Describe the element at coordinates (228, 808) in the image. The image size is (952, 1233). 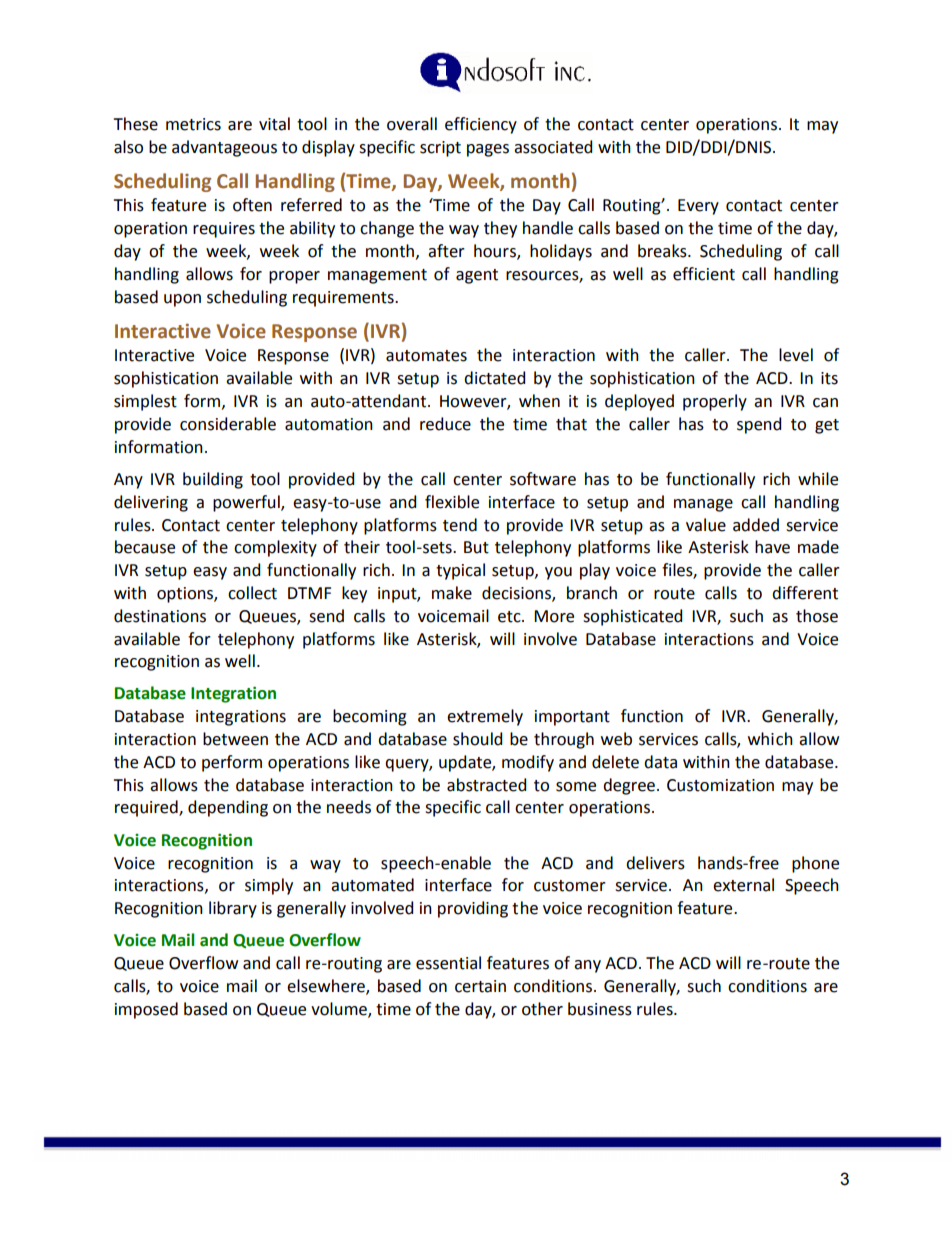
I see `depending` at that location.
